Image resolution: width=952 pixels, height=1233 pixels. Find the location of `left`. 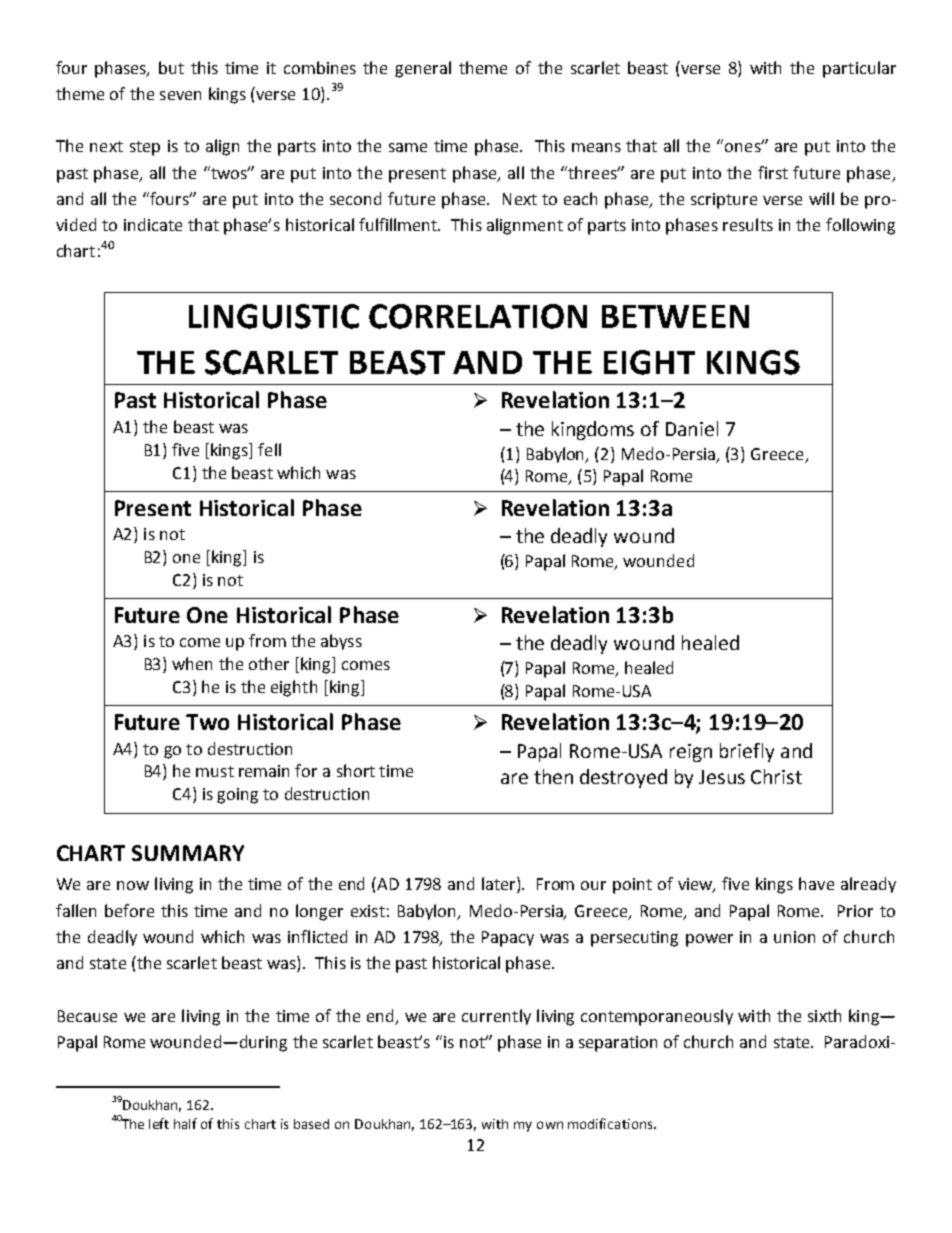

left is located at coordinates (159, 1123).
